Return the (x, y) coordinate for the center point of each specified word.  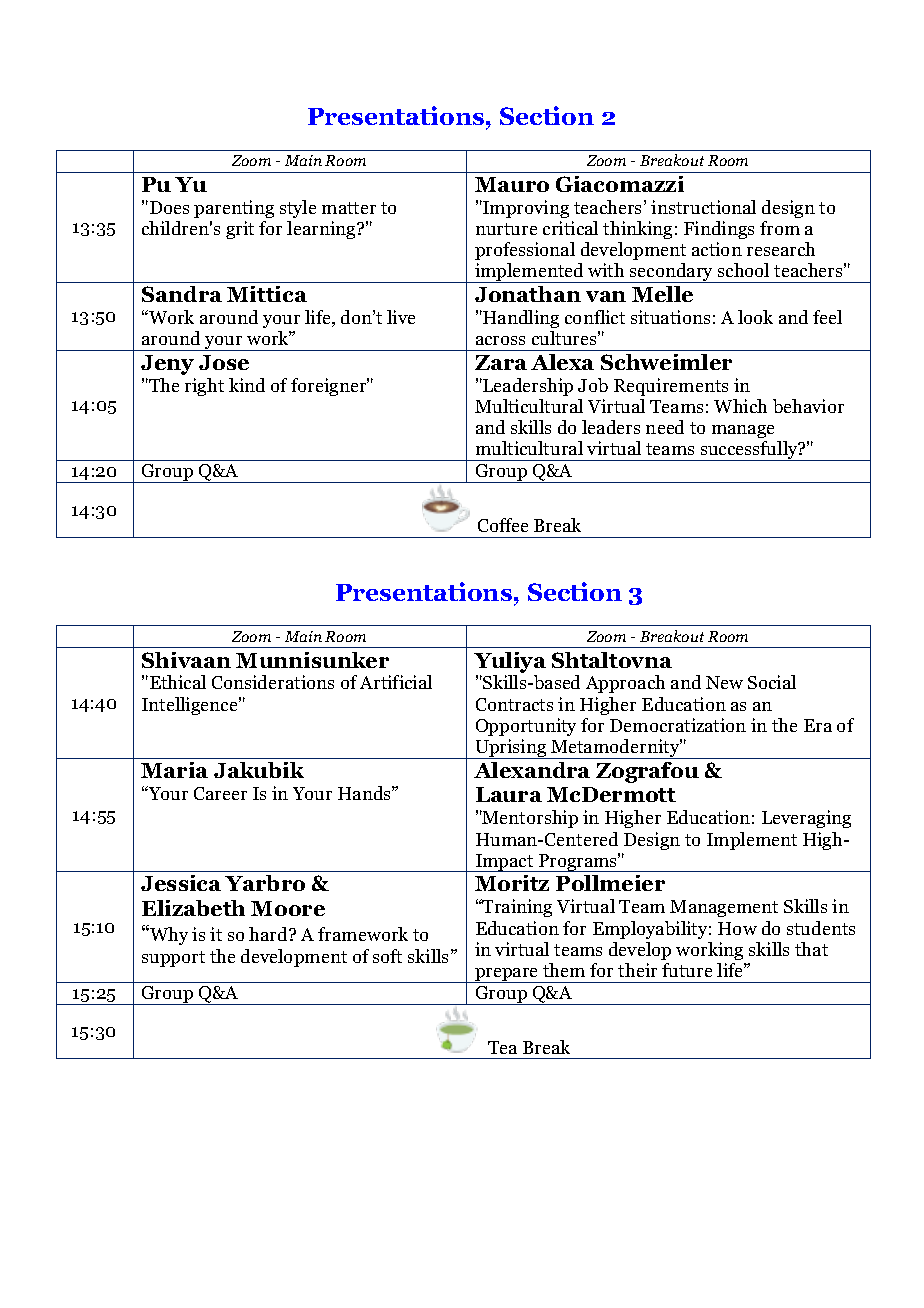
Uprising (511, 749)
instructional (703, 207)
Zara (501, 362)
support (173, 959)
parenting (234, 209)
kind (247, 385)
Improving (525, 209)
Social (772, 682)
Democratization (678, 725)
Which (740, 406)
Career (220, 793)
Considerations (273, 682)
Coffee (503, 525)
